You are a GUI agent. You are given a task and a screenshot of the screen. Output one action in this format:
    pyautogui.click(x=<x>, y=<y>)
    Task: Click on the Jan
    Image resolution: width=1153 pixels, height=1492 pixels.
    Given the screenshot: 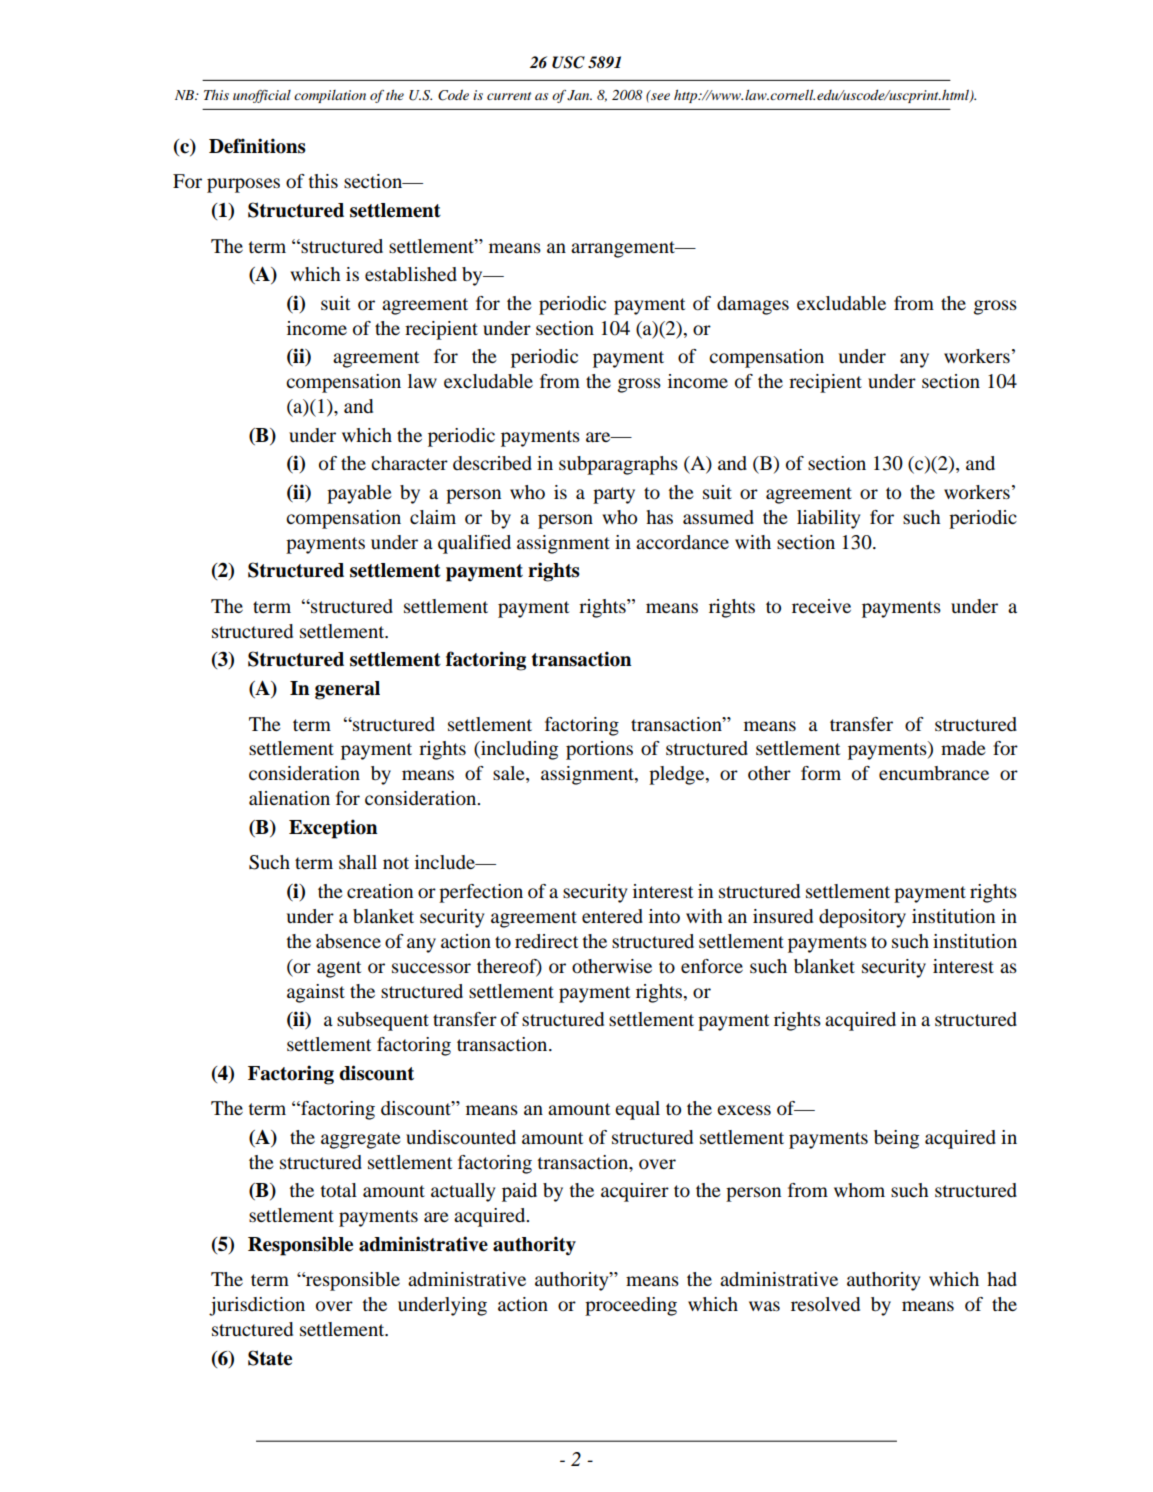 What is the action you would take?
    pyautogui.click(x=579, y=95)
